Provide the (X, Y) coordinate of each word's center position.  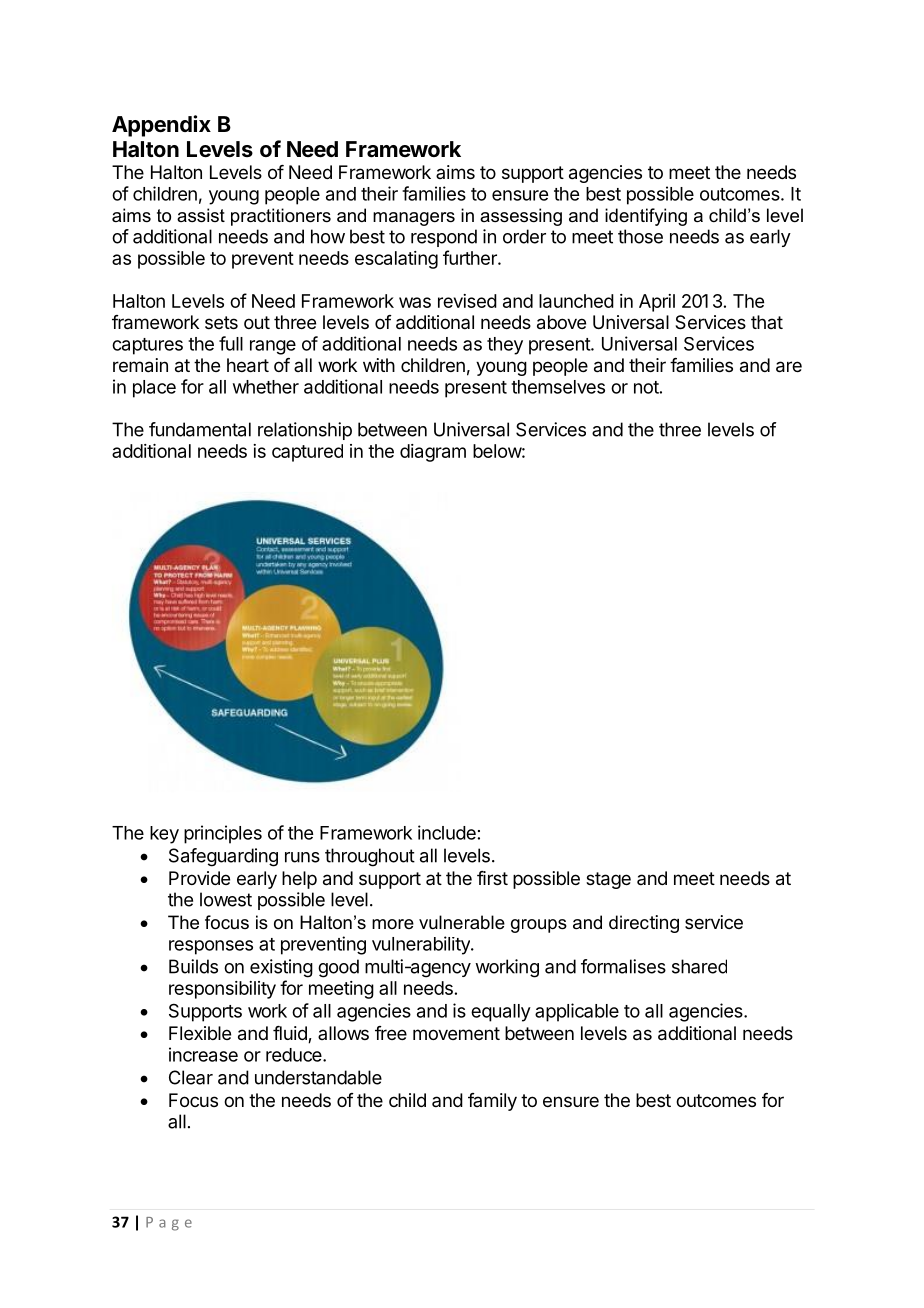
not (646, 387)
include (447, 832)
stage (608, 880)
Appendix (161, 126)
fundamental (200, 429)
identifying (646, 217)
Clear (191, 1077)
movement (456, 1033)
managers (414, 219)
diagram (433, 453)
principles (223, 834)
